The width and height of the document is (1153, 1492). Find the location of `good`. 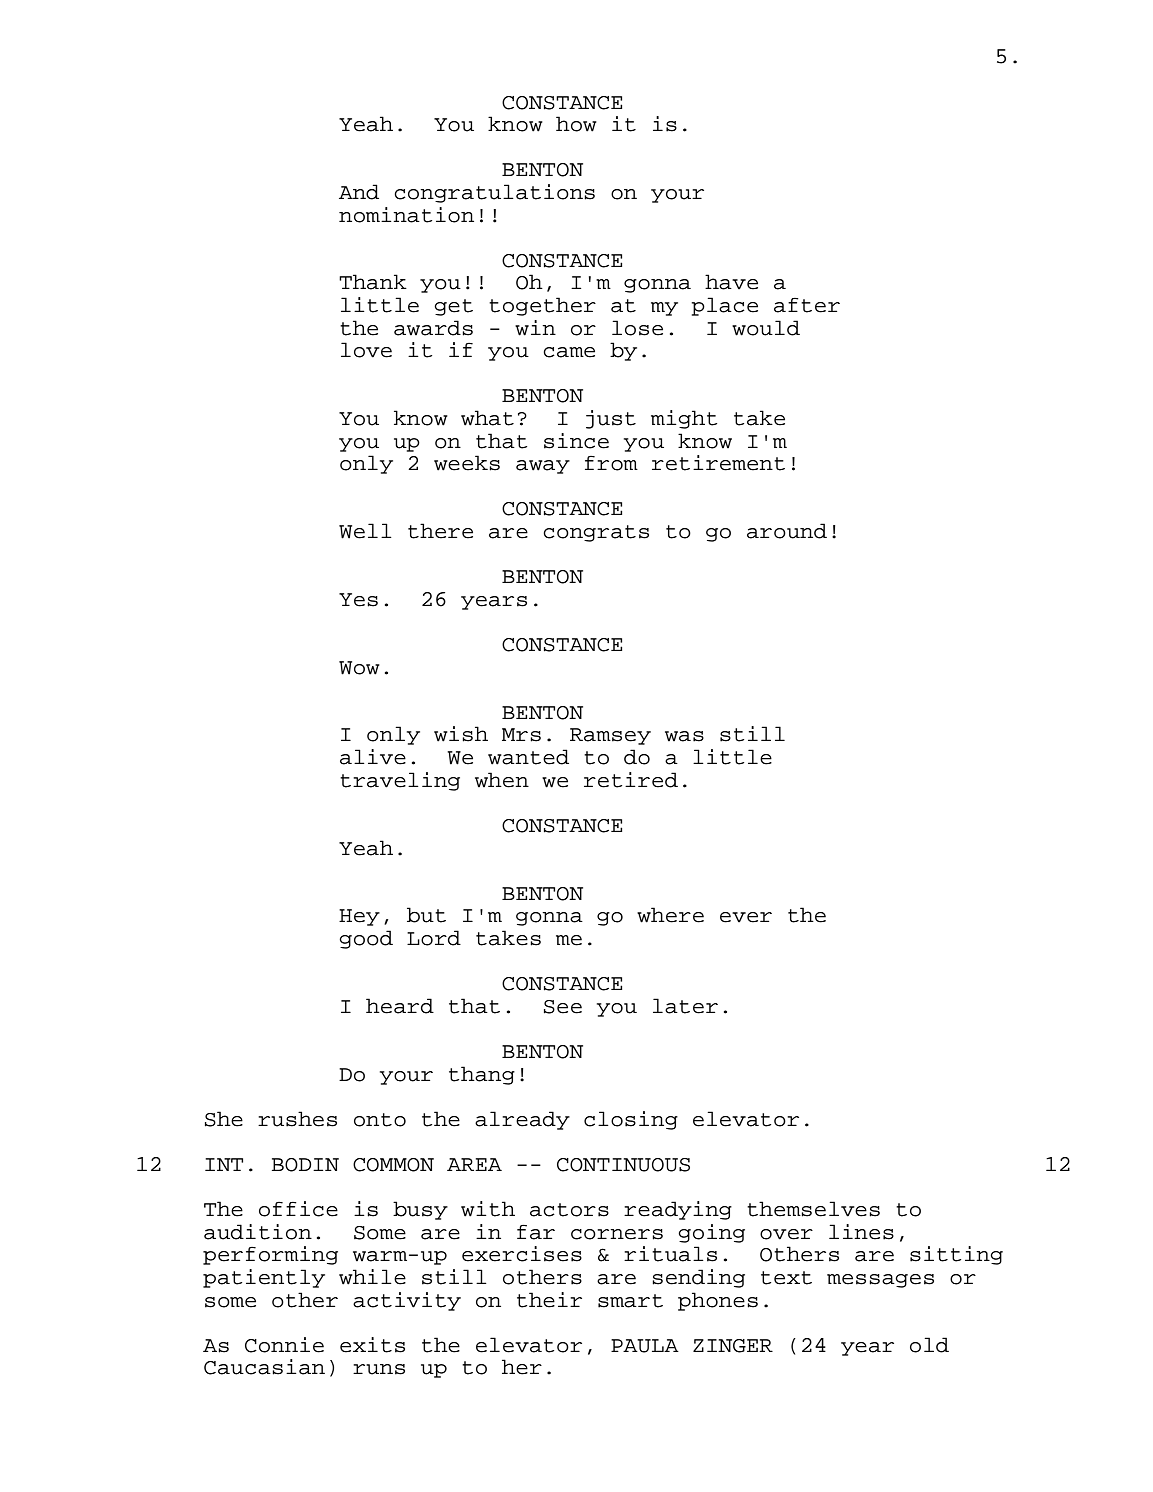

good is located at coordinates (366, 939).
